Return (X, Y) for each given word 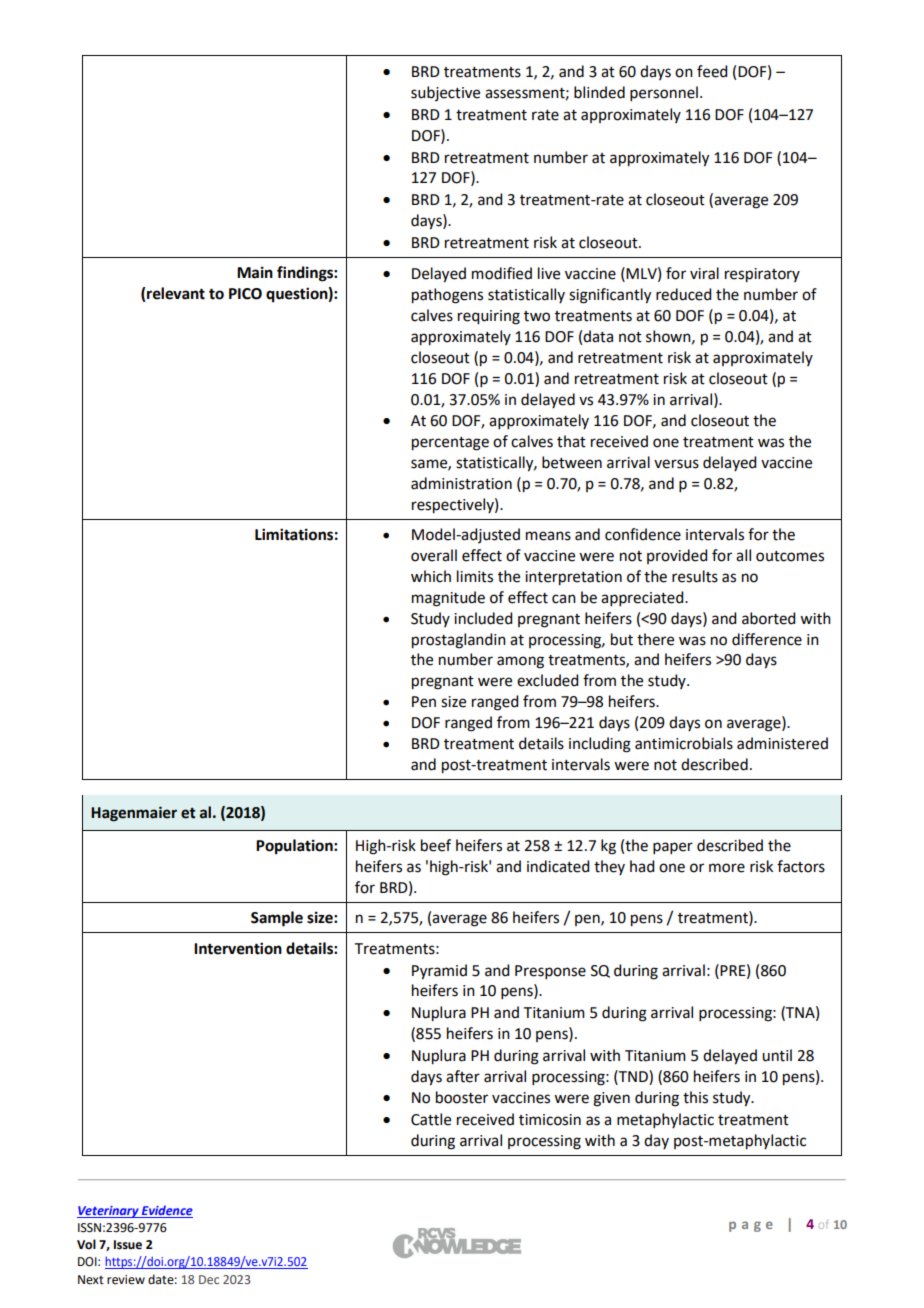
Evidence (166, 1211)
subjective (445, 93)
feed (712, 71)
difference (767, 639)
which (431, 576)
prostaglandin (459, 641)
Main (255, 272)
